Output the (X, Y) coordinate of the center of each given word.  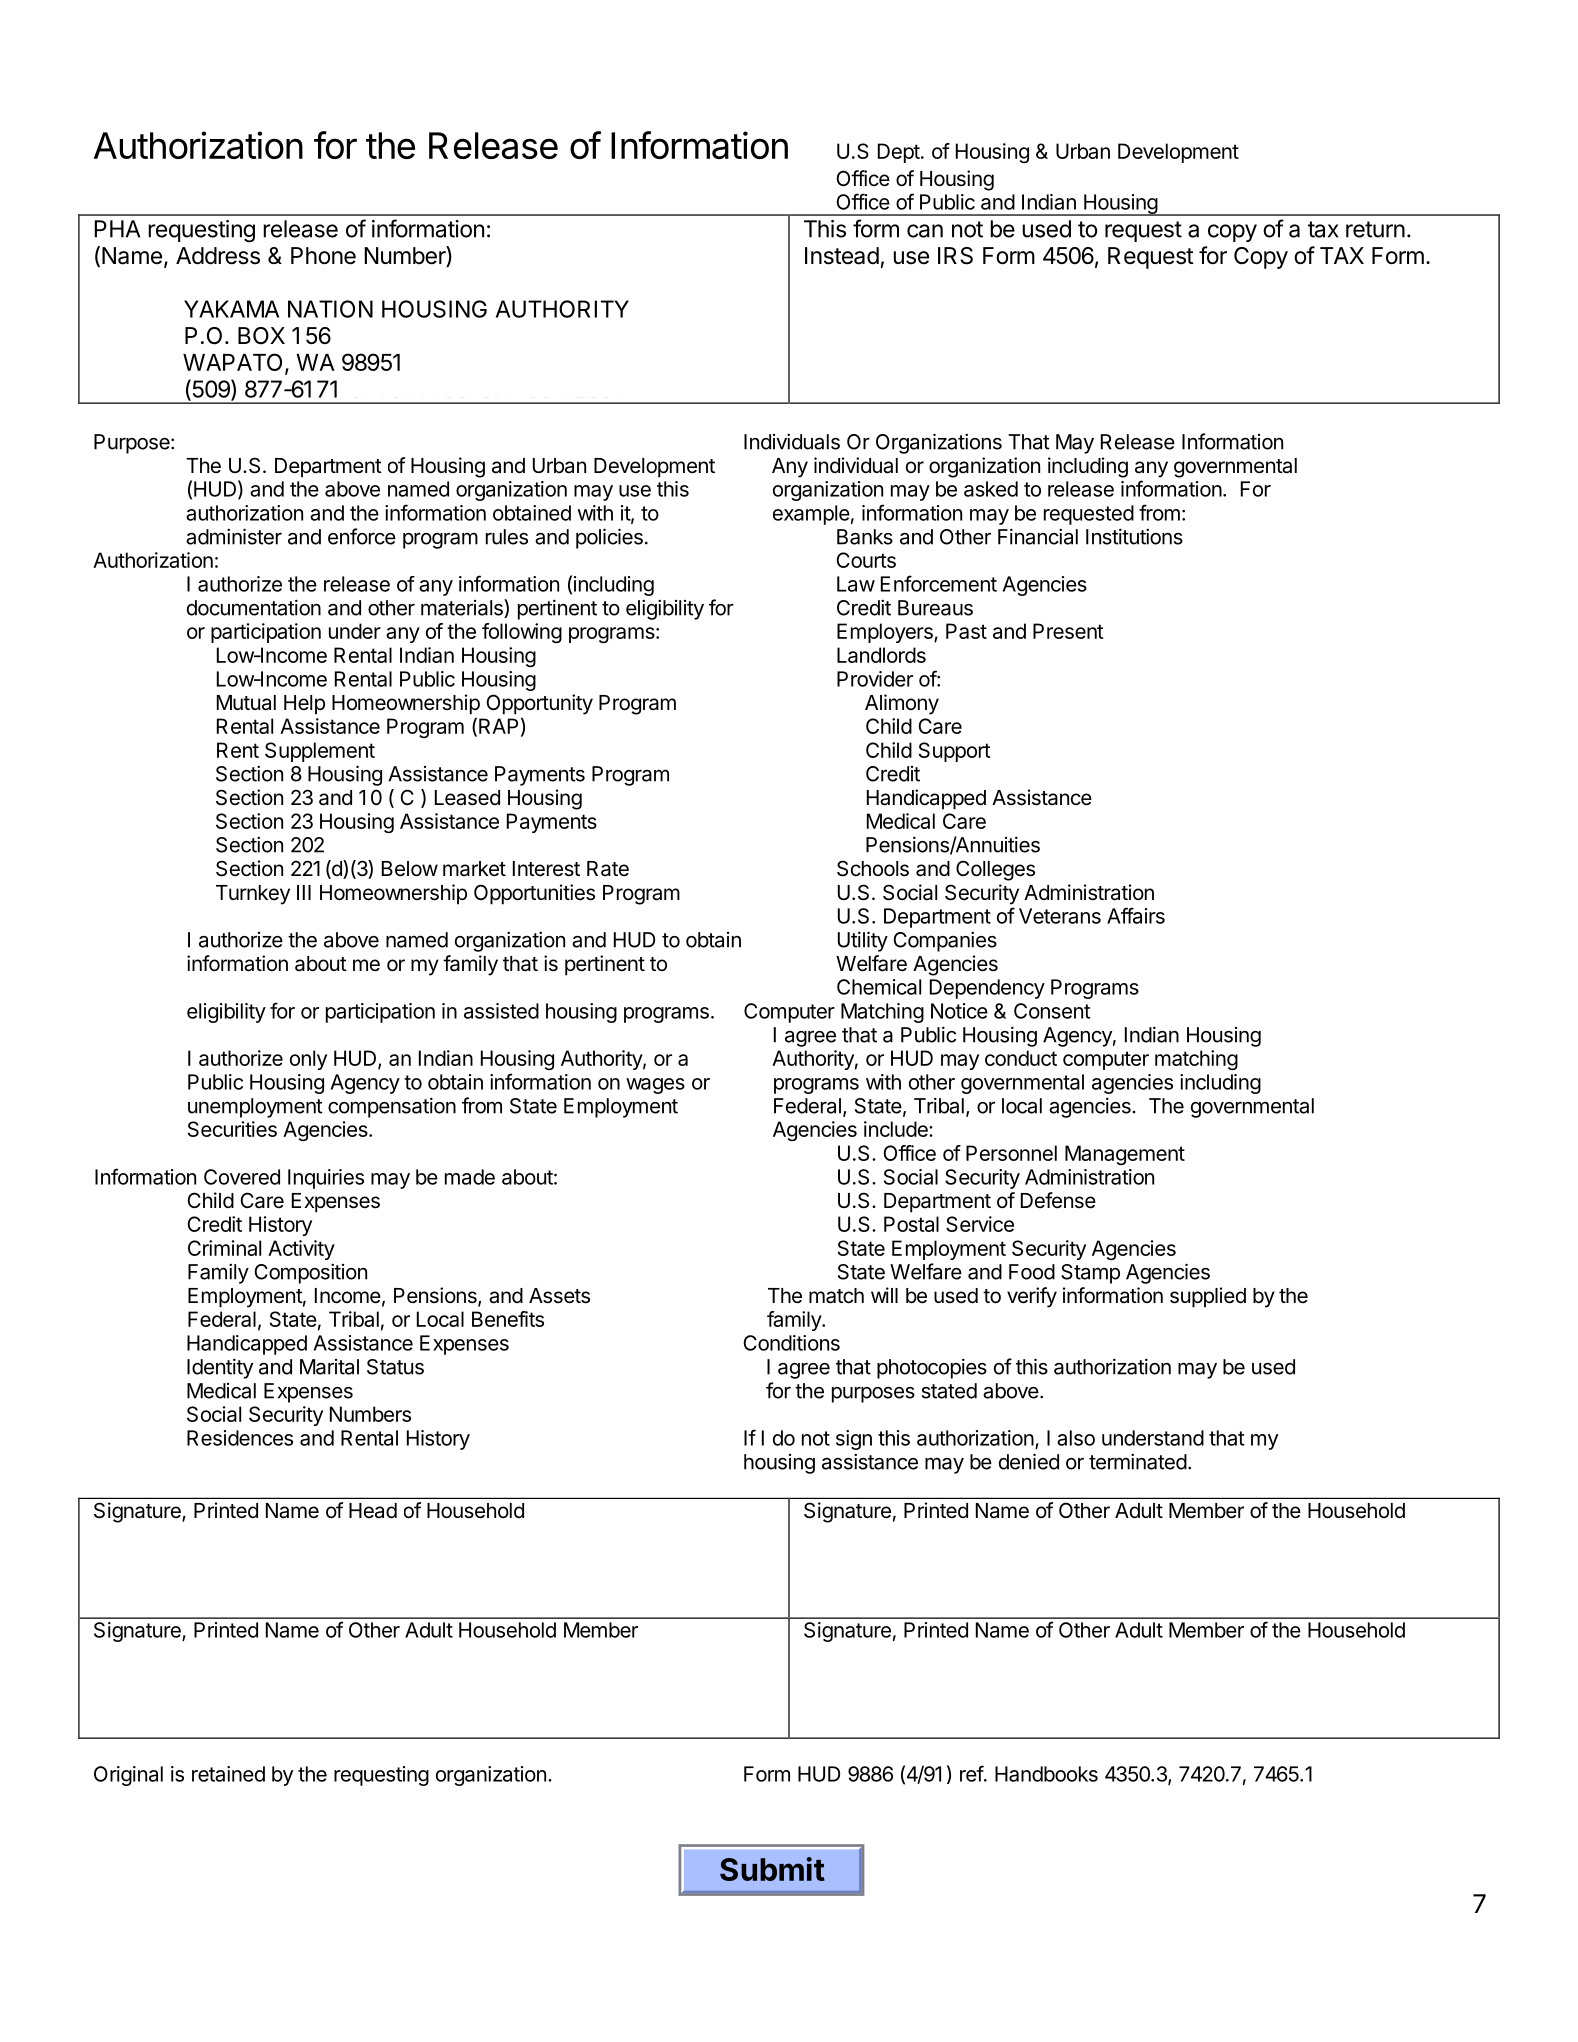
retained (228, 1774)
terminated (1138, 1461)
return (1375, 229)
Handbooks (1046, 1774)
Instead (842, 256)
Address (218, 256)
